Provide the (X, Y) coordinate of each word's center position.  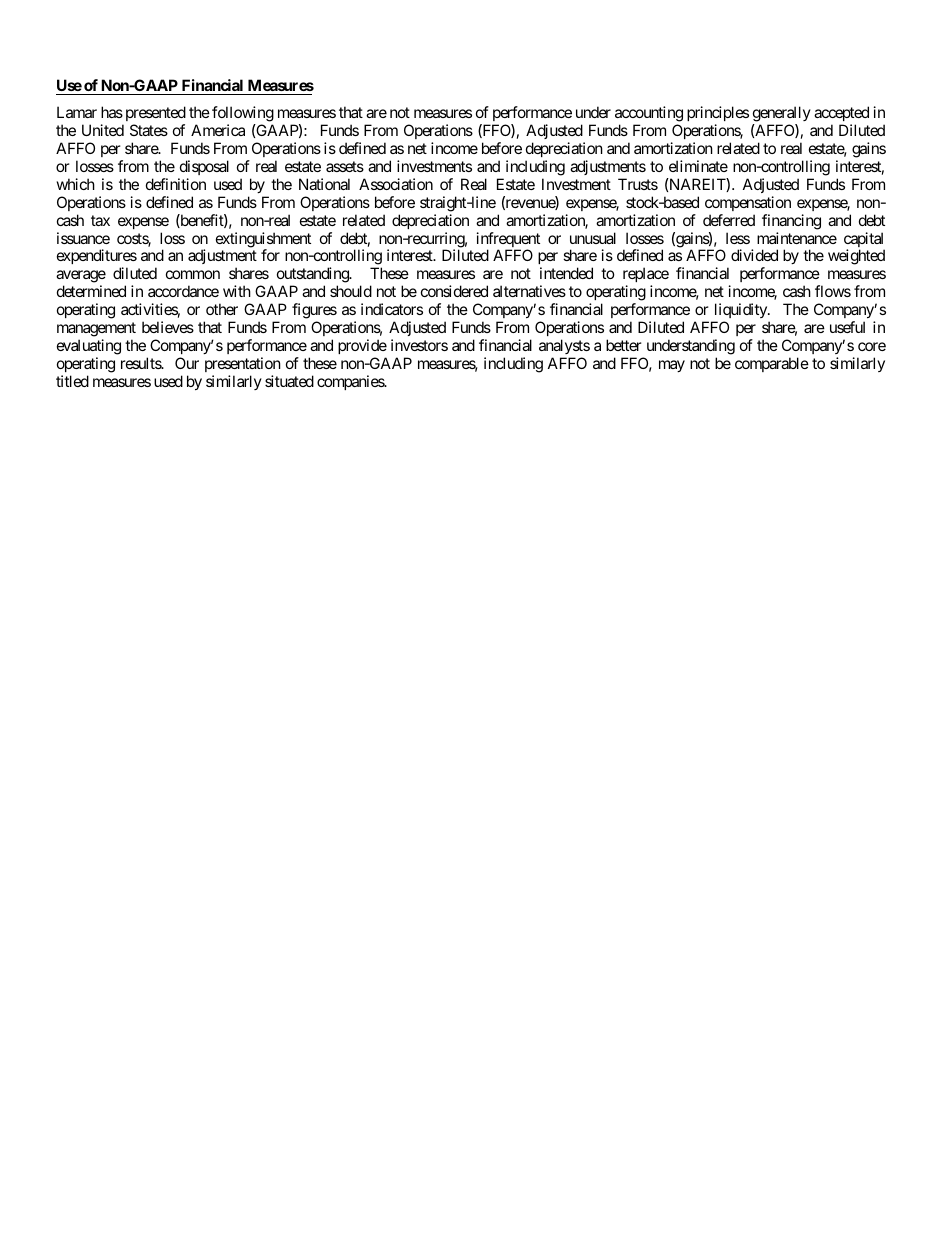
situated (289, 381)
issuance (83, 238)
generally (782, 115)
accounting (649, 115)
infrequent (508, 241)
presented (156, 115)
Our (187, 363)
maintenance (797, 238)
